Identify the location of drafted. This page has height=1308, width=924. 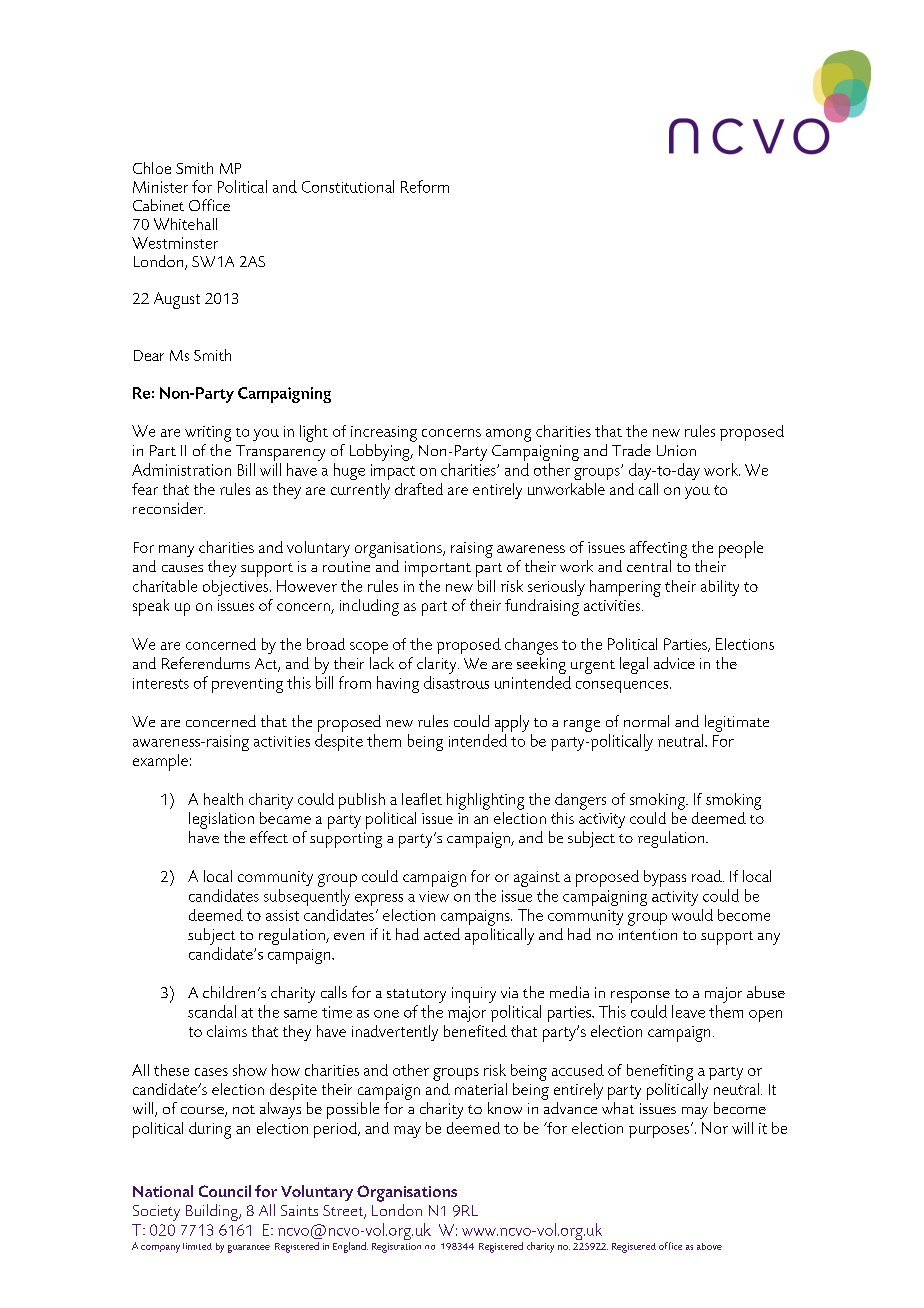
(419, 489).
